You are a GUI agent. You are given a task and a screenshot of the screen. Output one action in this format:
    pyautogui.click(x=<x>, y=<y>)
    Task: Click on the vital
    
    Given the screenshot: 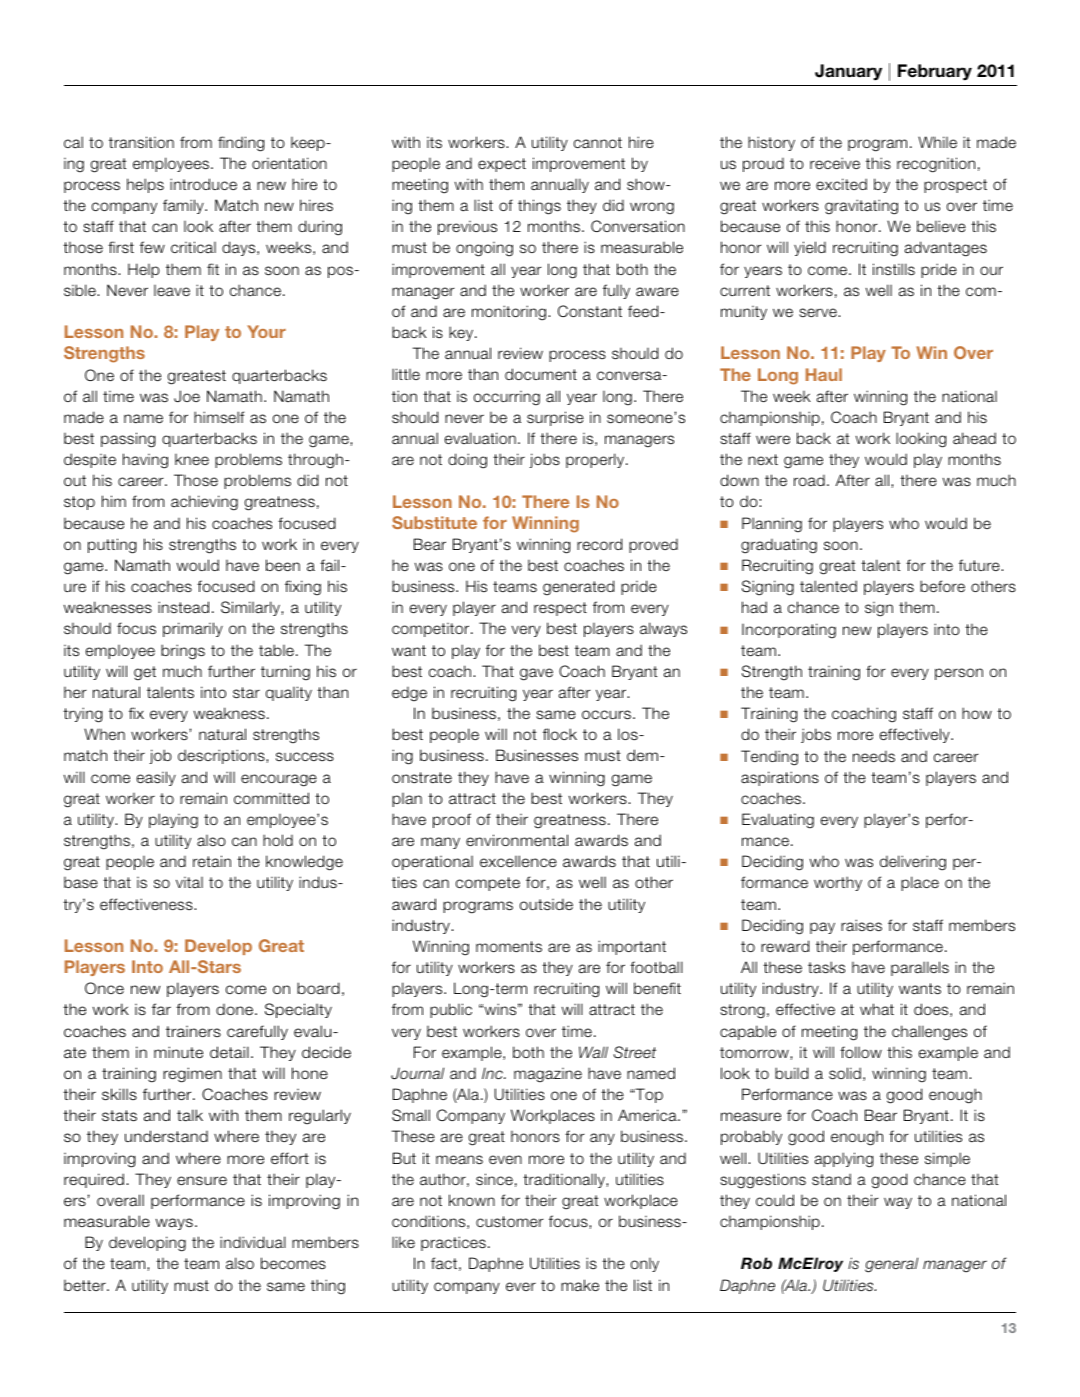 What is the action you would take?
    pyautogui.click(x=189, y=882)
